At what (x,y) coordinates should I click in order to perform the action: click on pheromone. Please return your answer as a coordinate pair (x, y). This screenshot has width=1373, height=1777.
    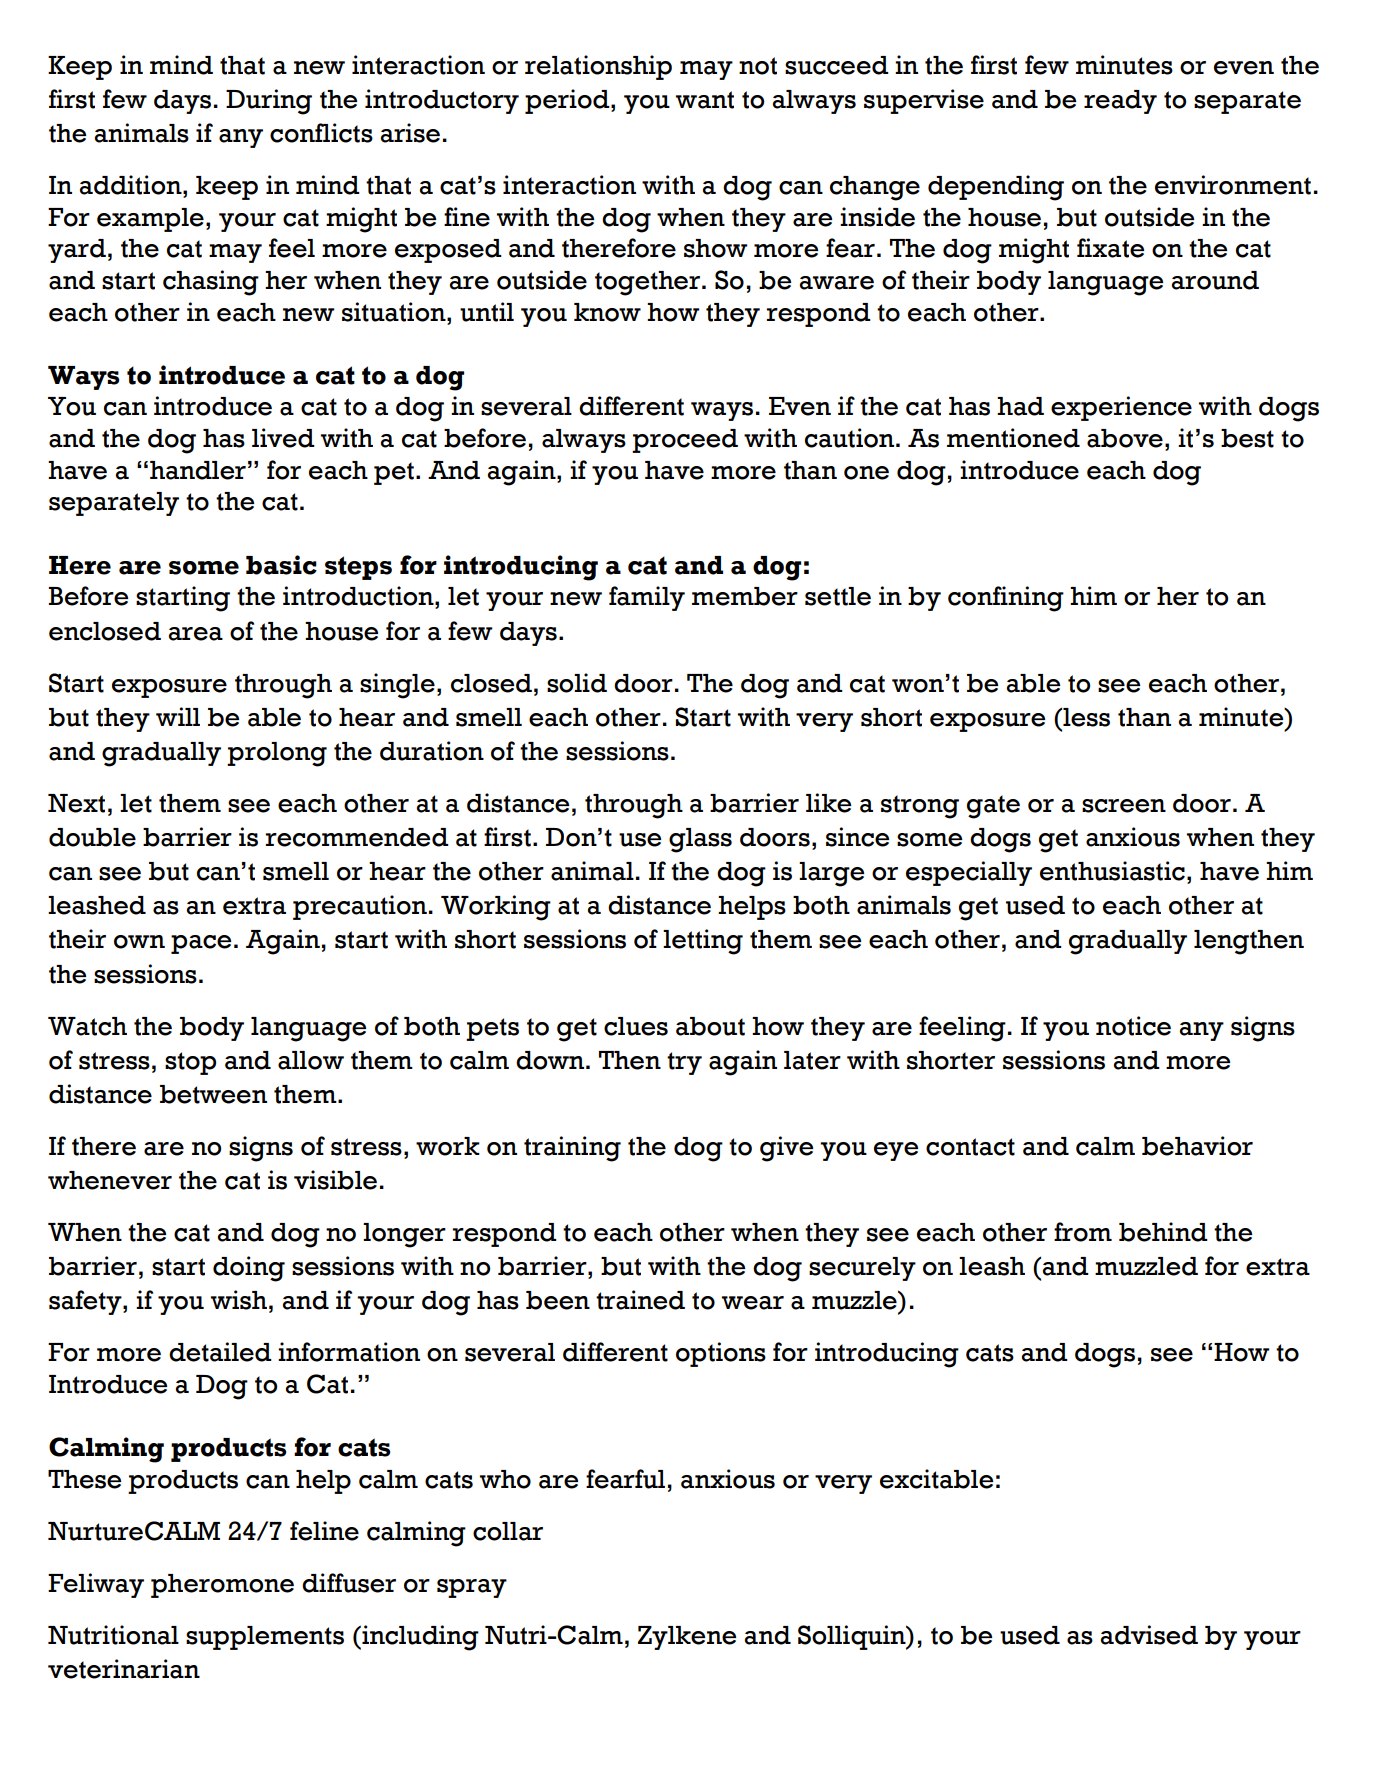
    Looking at the image, I should click on (222, 1586).
